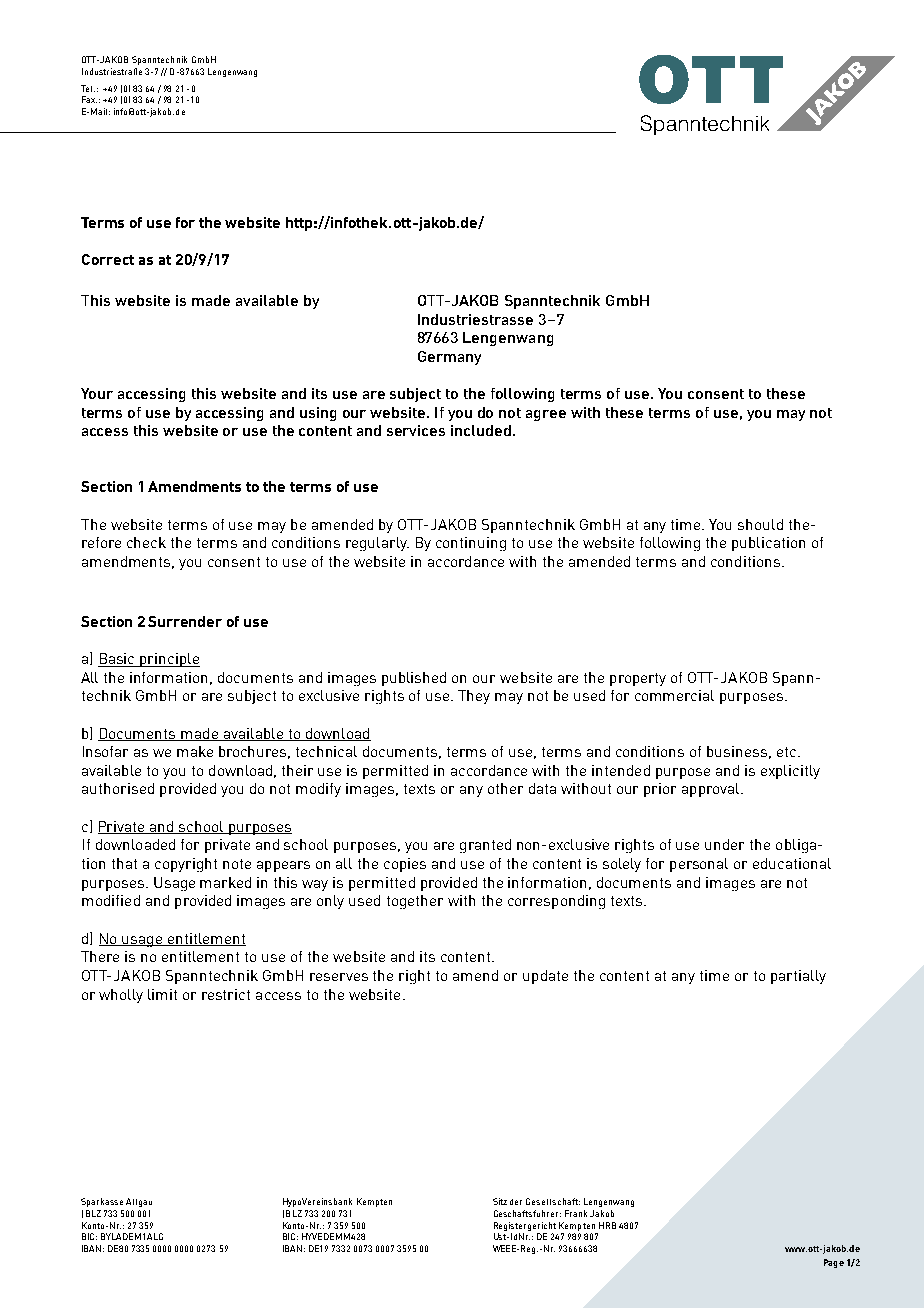 The height and width of the screenshot is (1308, 924). Describe the element at coordinates (169, 660) in the screenshot. I see `principle` at that location.
